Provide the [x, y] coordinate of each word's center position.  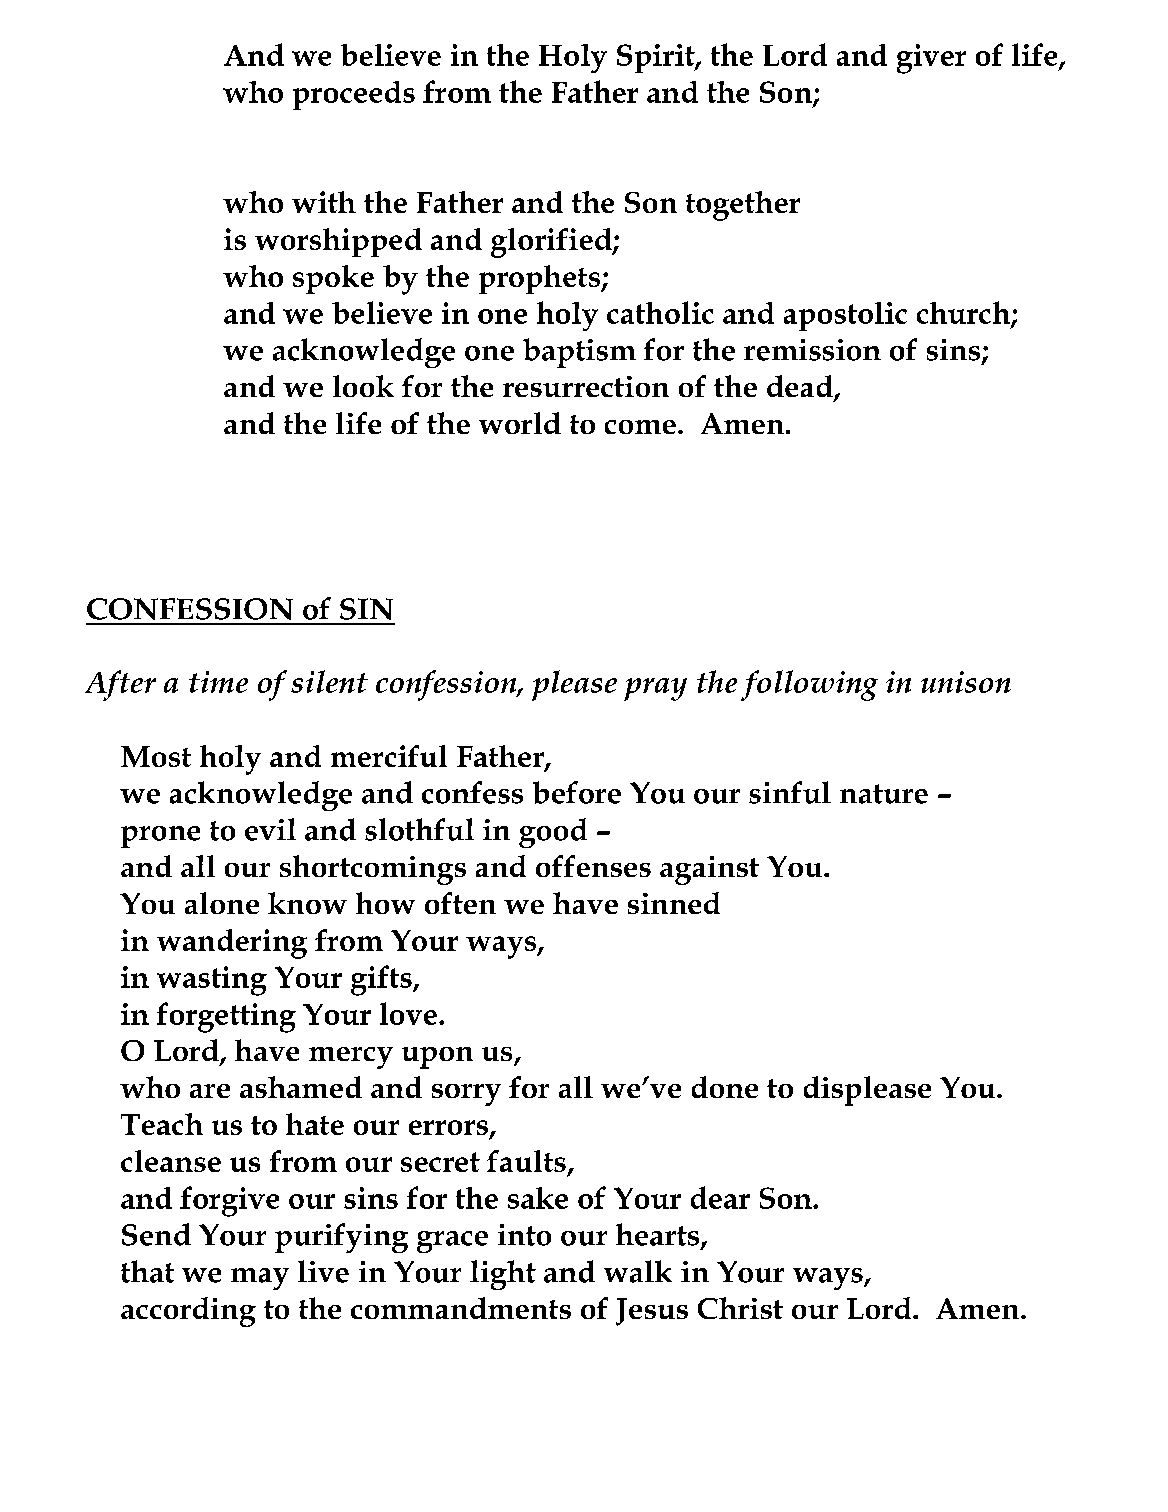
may [260, 1279]
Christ [740, 1308]
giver [931, 59]
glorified [552, 243]
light [503, 1275]
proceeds [354, 95]
